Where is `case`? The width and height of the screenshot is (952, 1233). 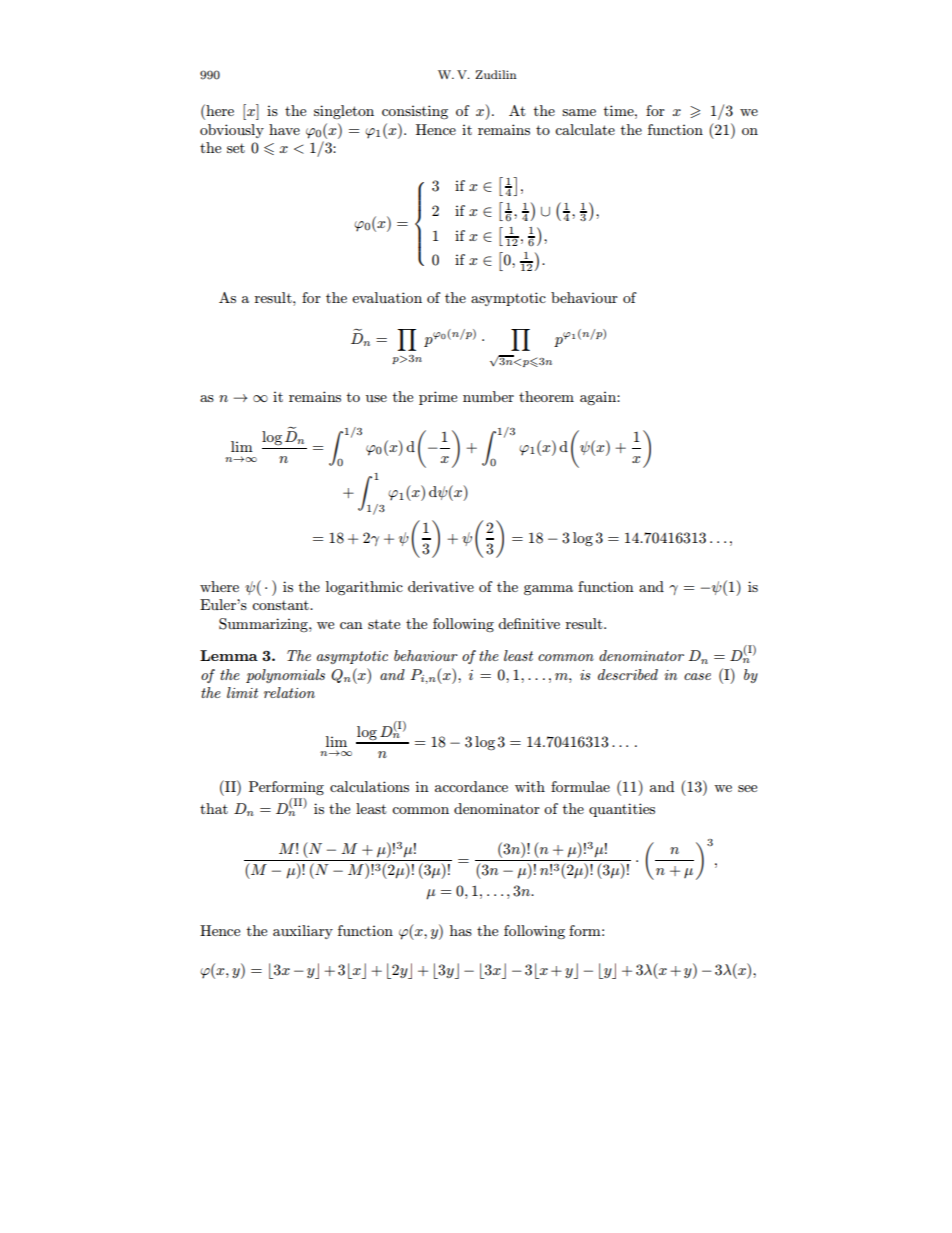
case is located at coordinates (697, 676).
